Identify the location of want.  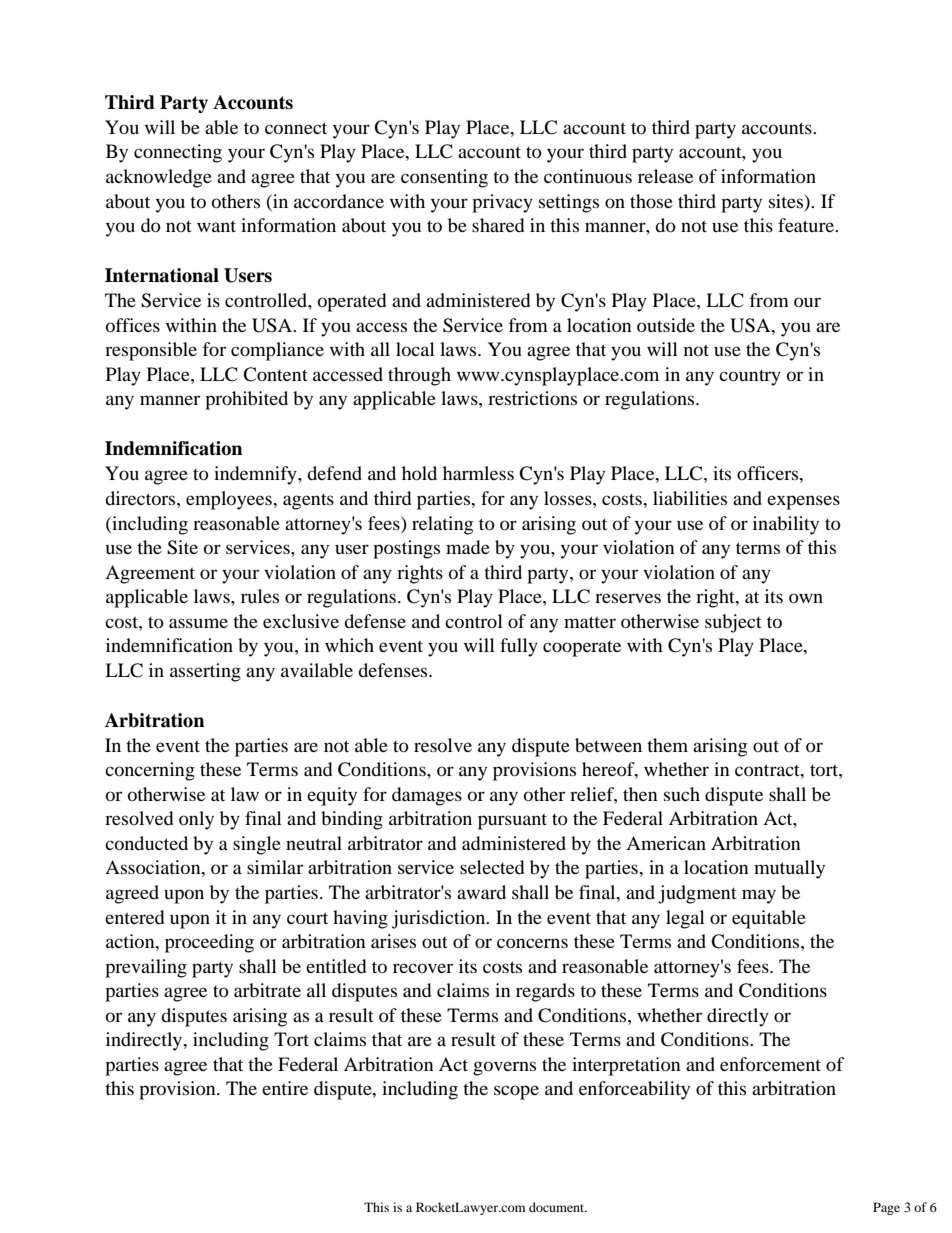
(216, 226).
